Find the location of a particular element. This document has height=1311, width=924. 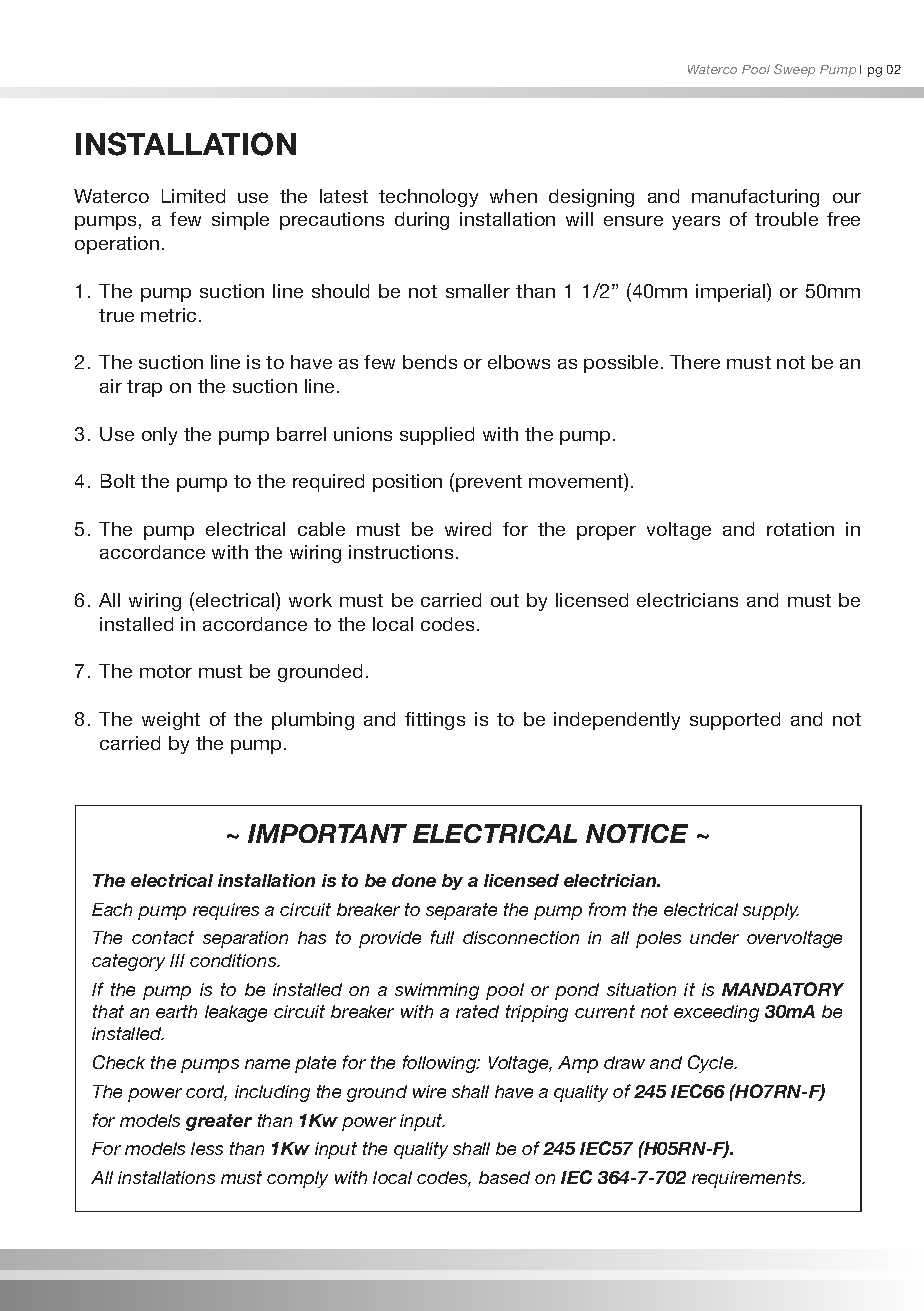

requirements is located at coordinates (748, 1179).
